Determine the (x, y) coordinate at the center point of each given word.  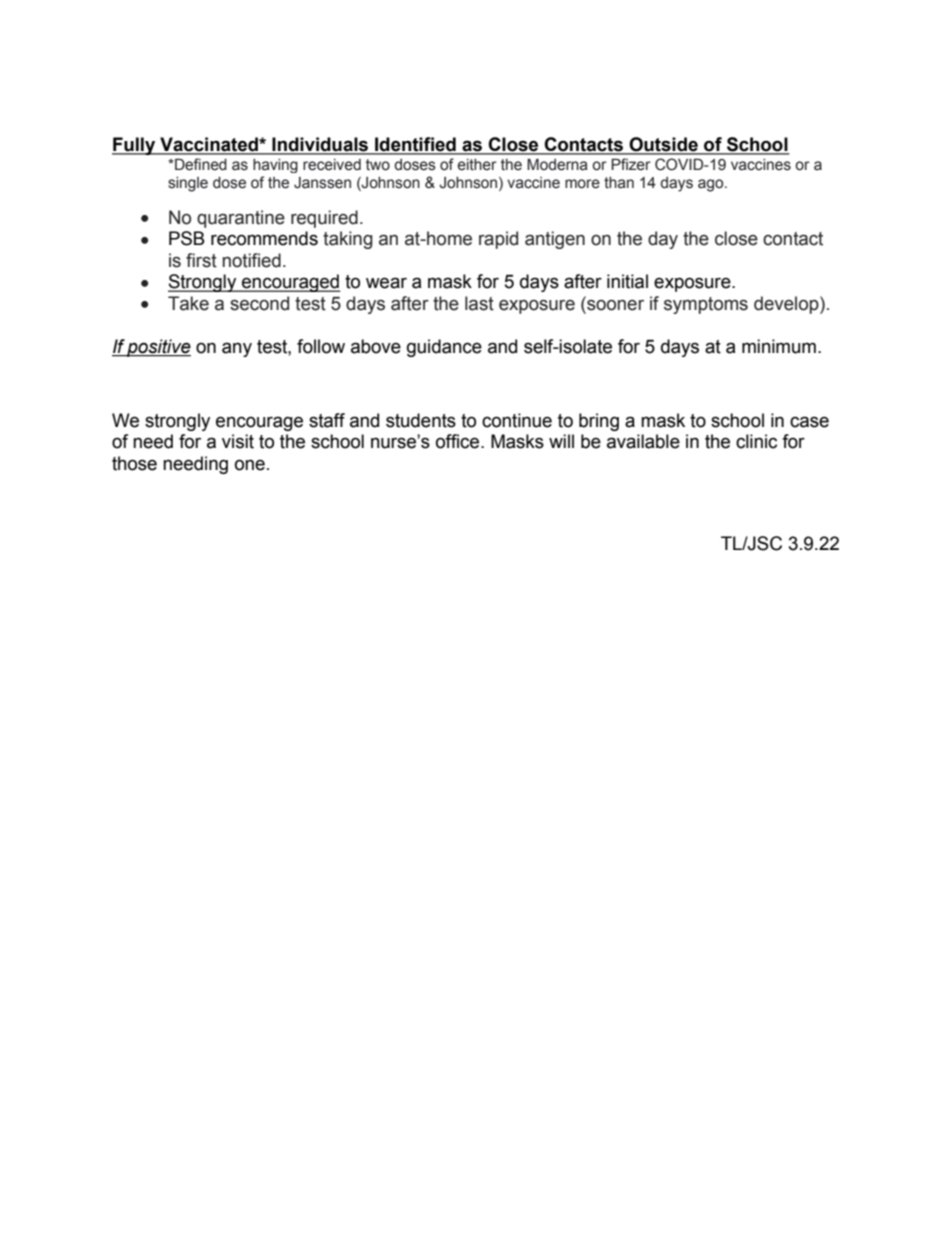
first (201, 260)
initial (627, 281)
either (477, 165)
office (459, 441)
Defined (200, 164)
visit (238, 441)
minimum (779, 346)
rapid (498, 240)
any (237, 349)
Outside (663, 145)
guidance (444, 348)
